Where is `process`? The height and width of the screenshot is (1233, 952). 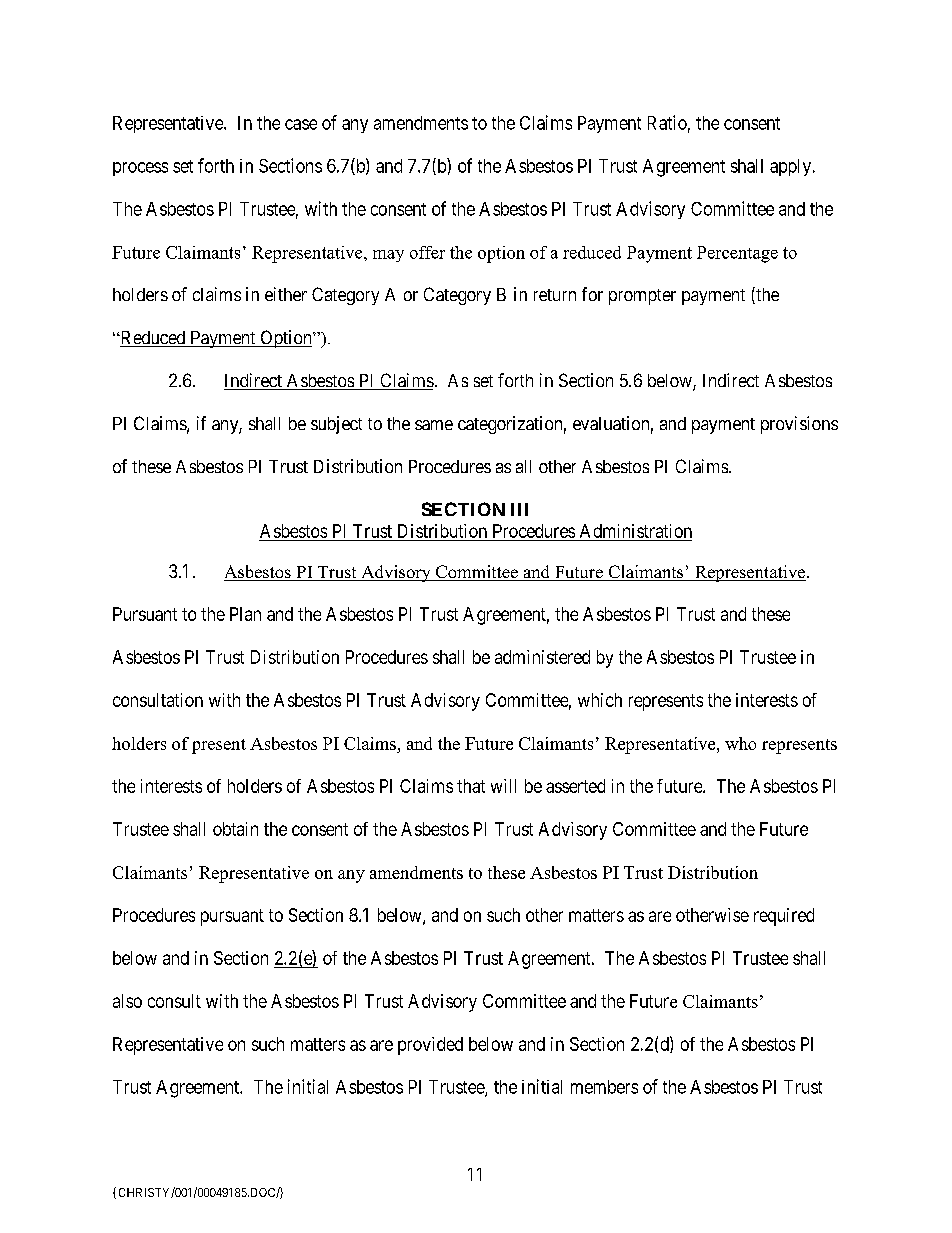
process is located at coordinates (140, 169).
